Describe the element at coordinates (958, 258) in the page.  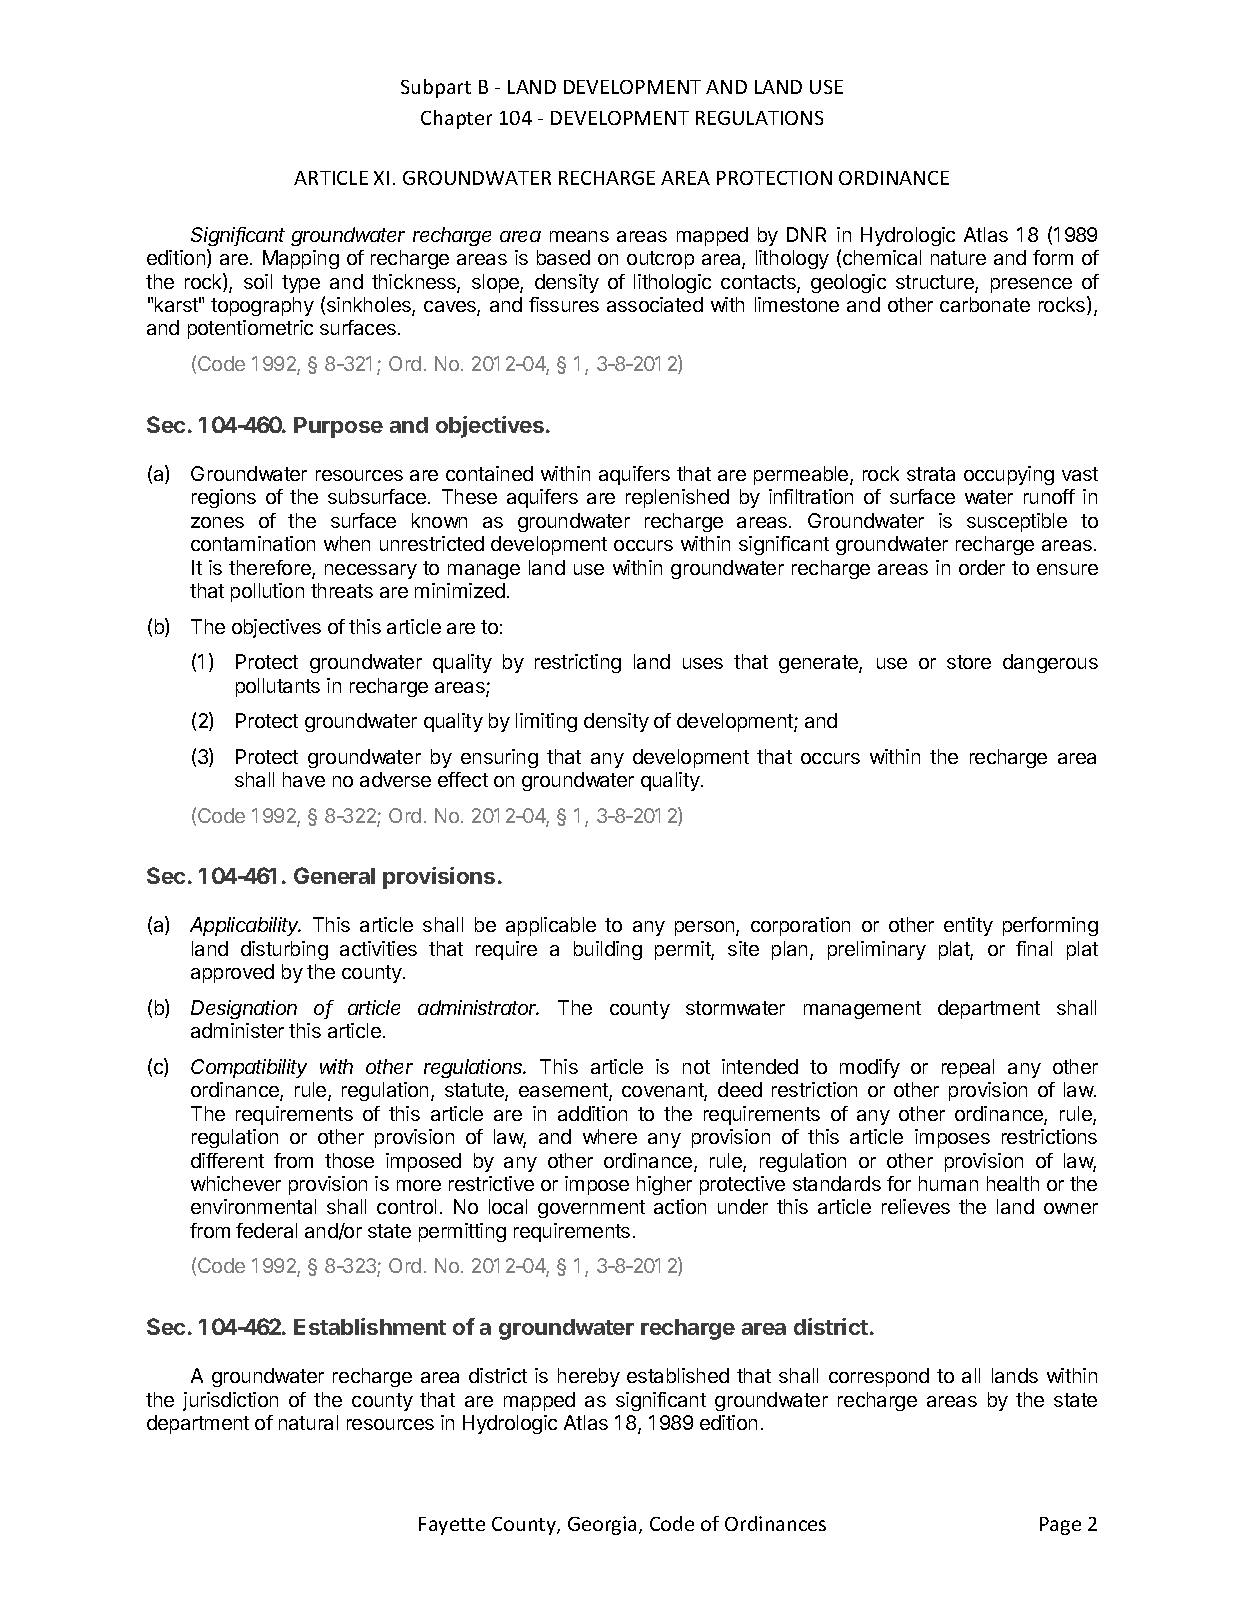
I see `nature` at that location.
